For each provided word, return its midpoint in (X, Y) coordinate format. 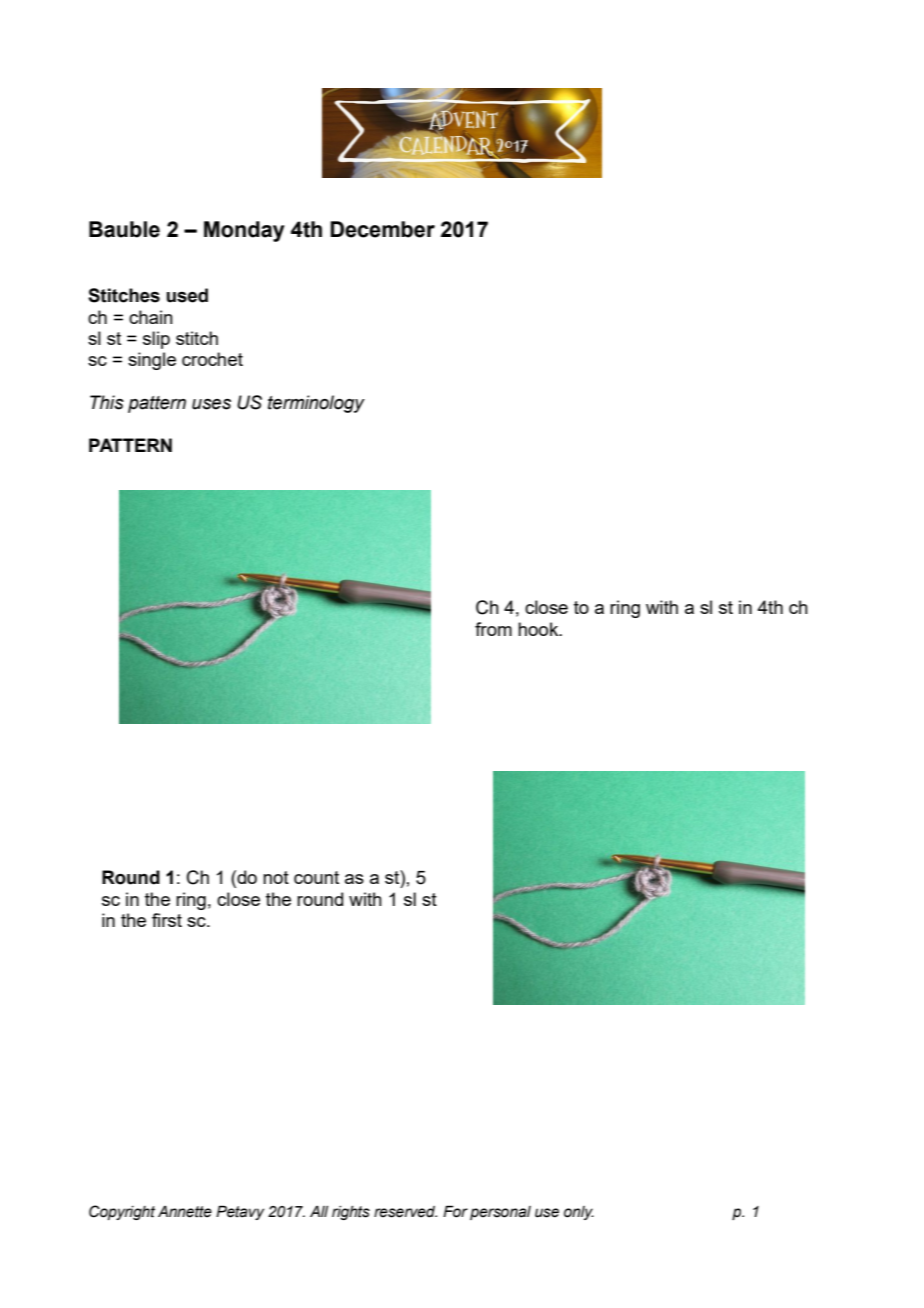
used (187, 295)
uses (211, 404)
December (382, 229)
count (316, 877)
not (276, 877)
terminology (316, 404)
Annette (185, 1212)
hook (539, 629)
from (493, 629)
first (167, 920)
